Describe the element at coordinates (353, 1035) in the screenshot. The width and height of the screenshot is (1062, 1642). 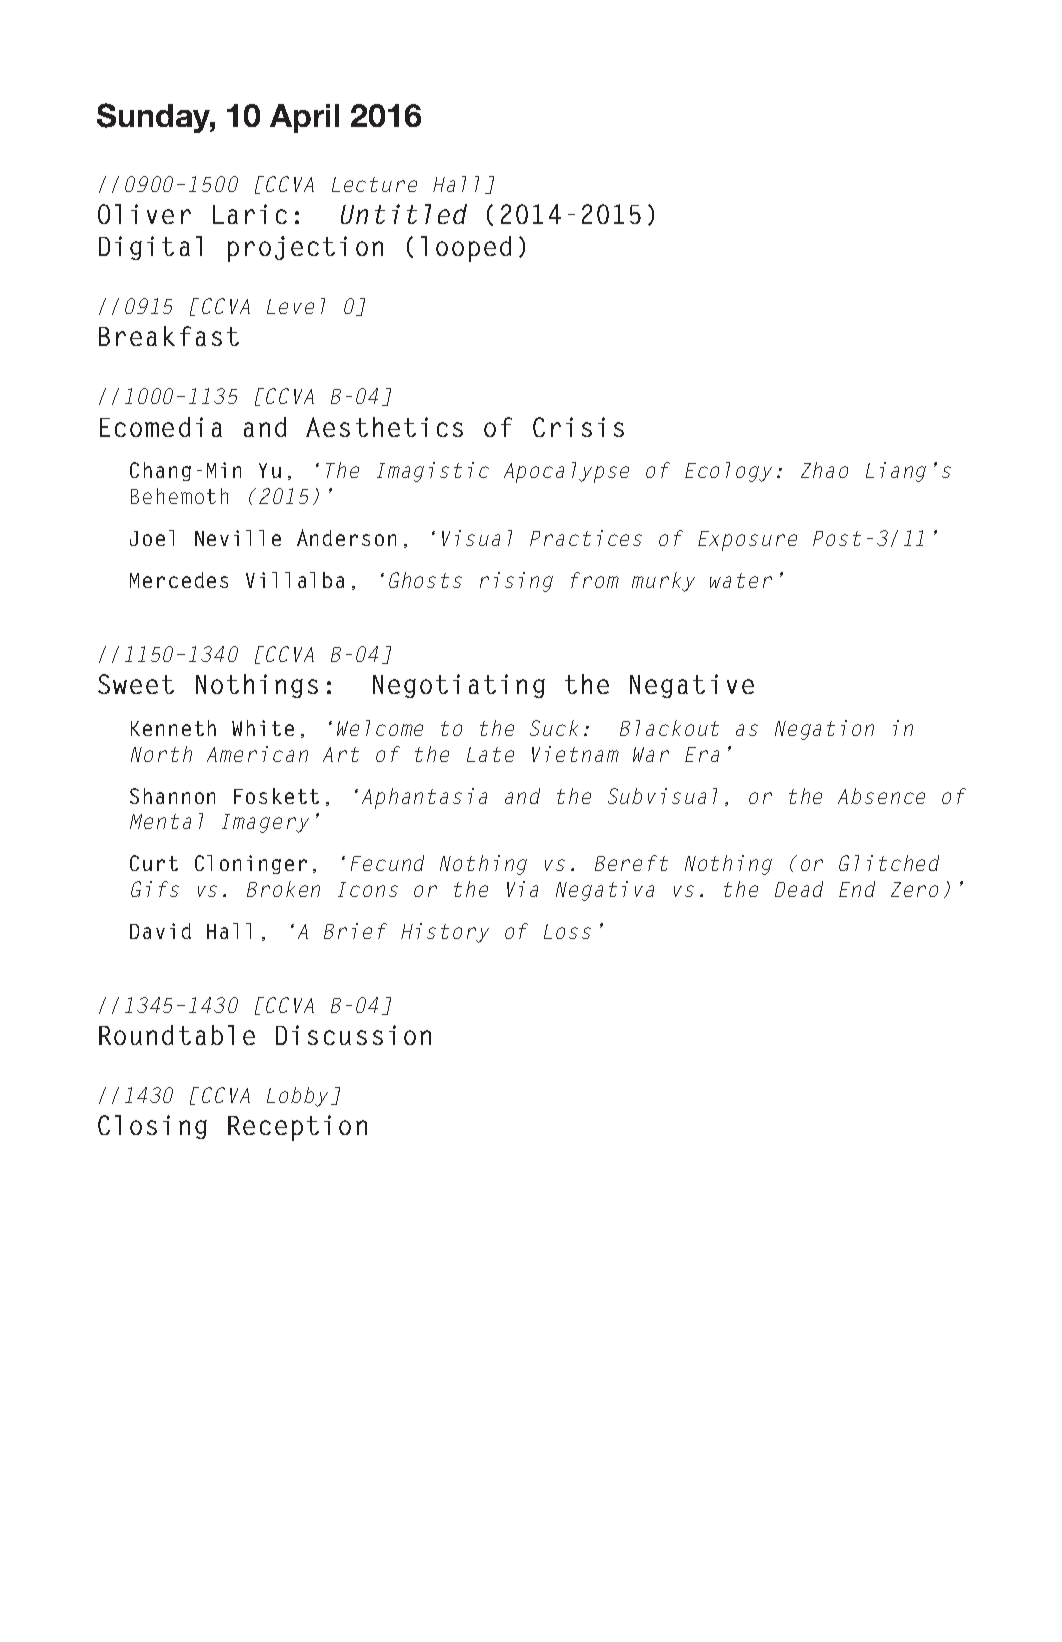
I see `Discussion` at that location.
